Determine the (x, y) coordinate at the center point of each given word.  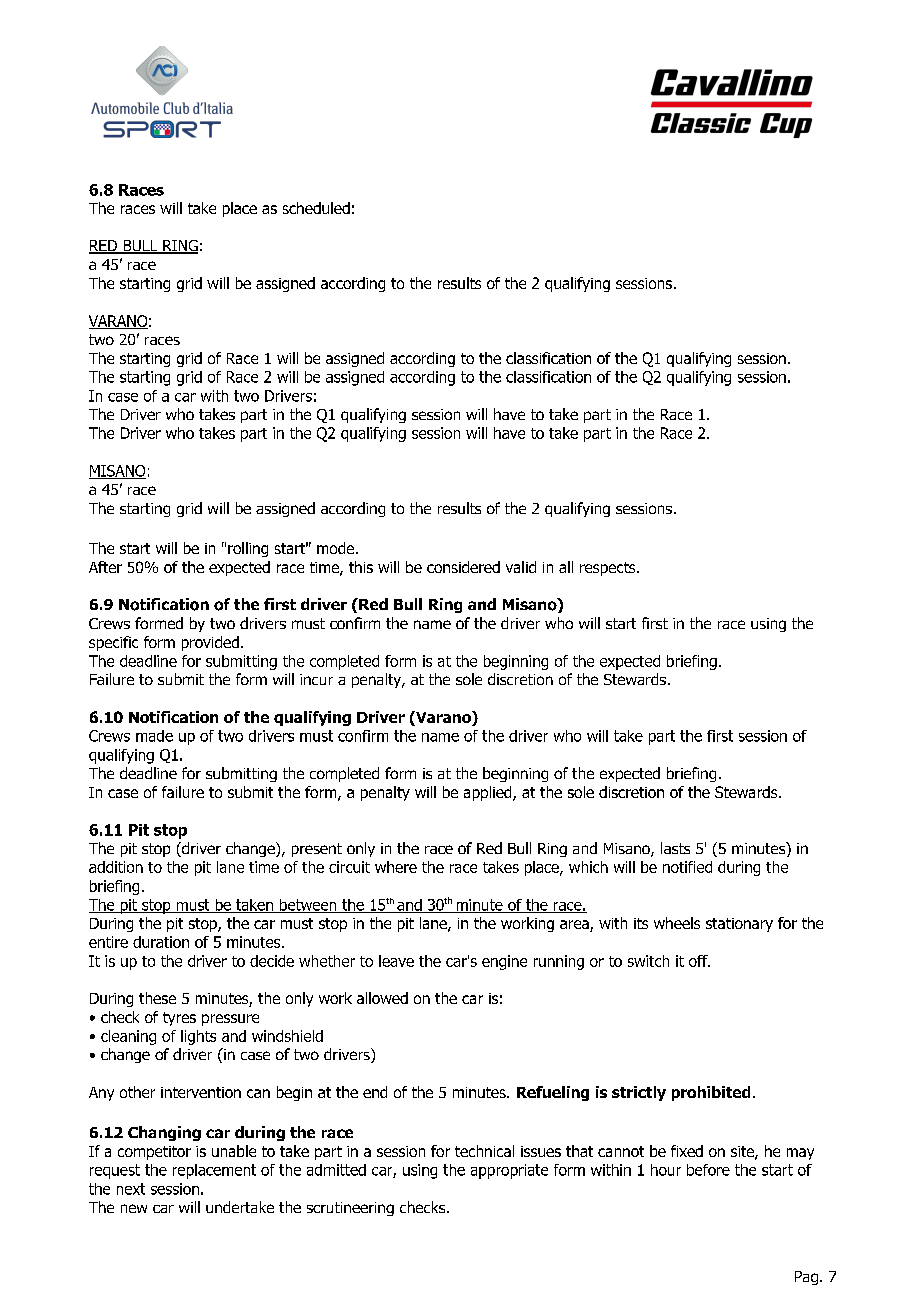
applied (489, 793)
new (134, 1208)
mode (337, 548)
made (154, 736)
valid (521, 567)
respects (609, 569)
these (157, 998)
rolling (248, 549)
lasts (675, 848)
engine (504, 962)
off (699, 961)
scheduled (316, 208)
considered (463, 567)
